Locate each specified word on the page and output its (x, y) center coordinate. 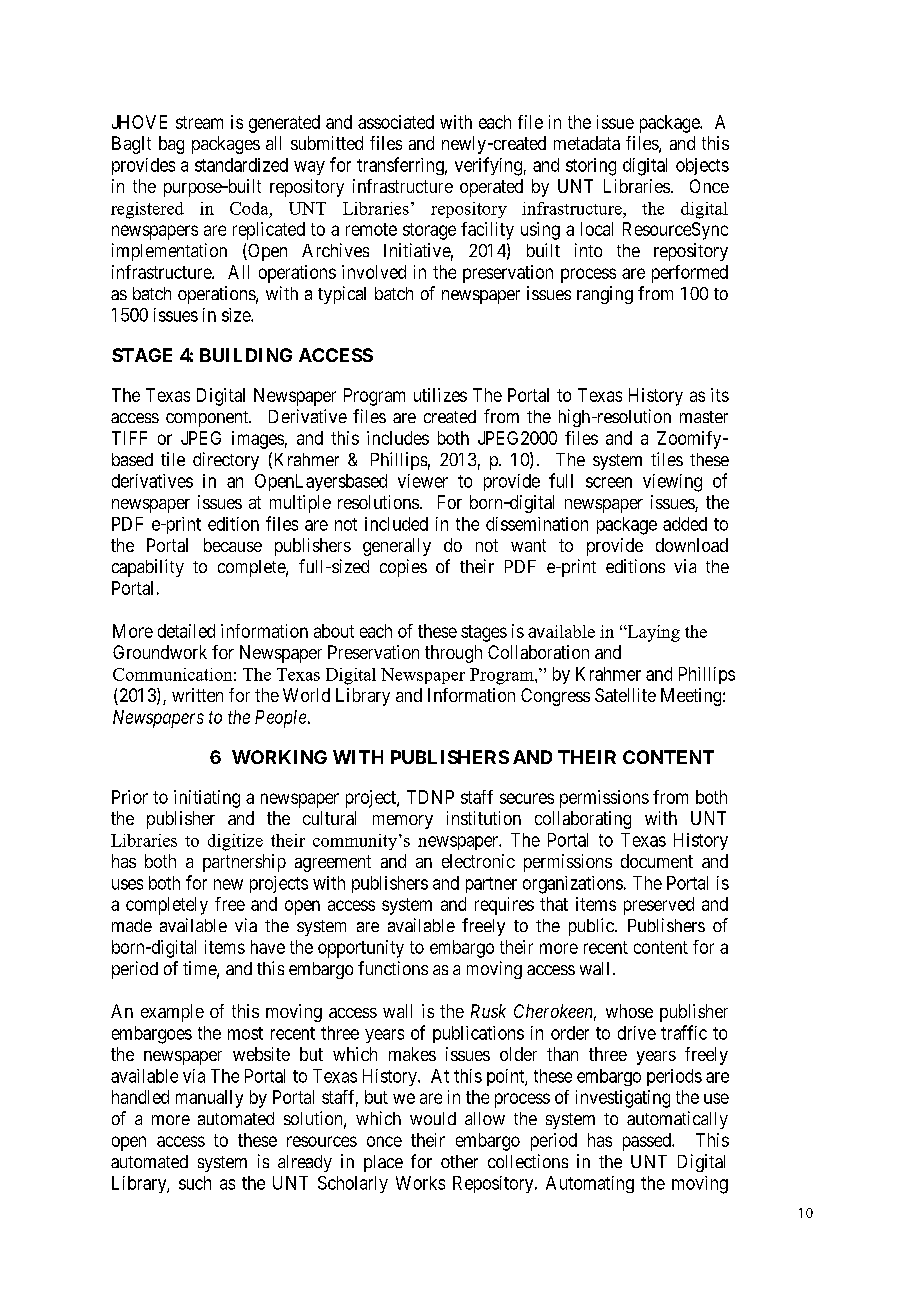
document (657, 861)
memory (403, 822)
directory (226, 461)
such (195, 1183)
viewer (423, 481)
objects (702, 166)
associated (396, 122)
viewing (672, 483)
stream (199, 122)
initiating (207, 799)
